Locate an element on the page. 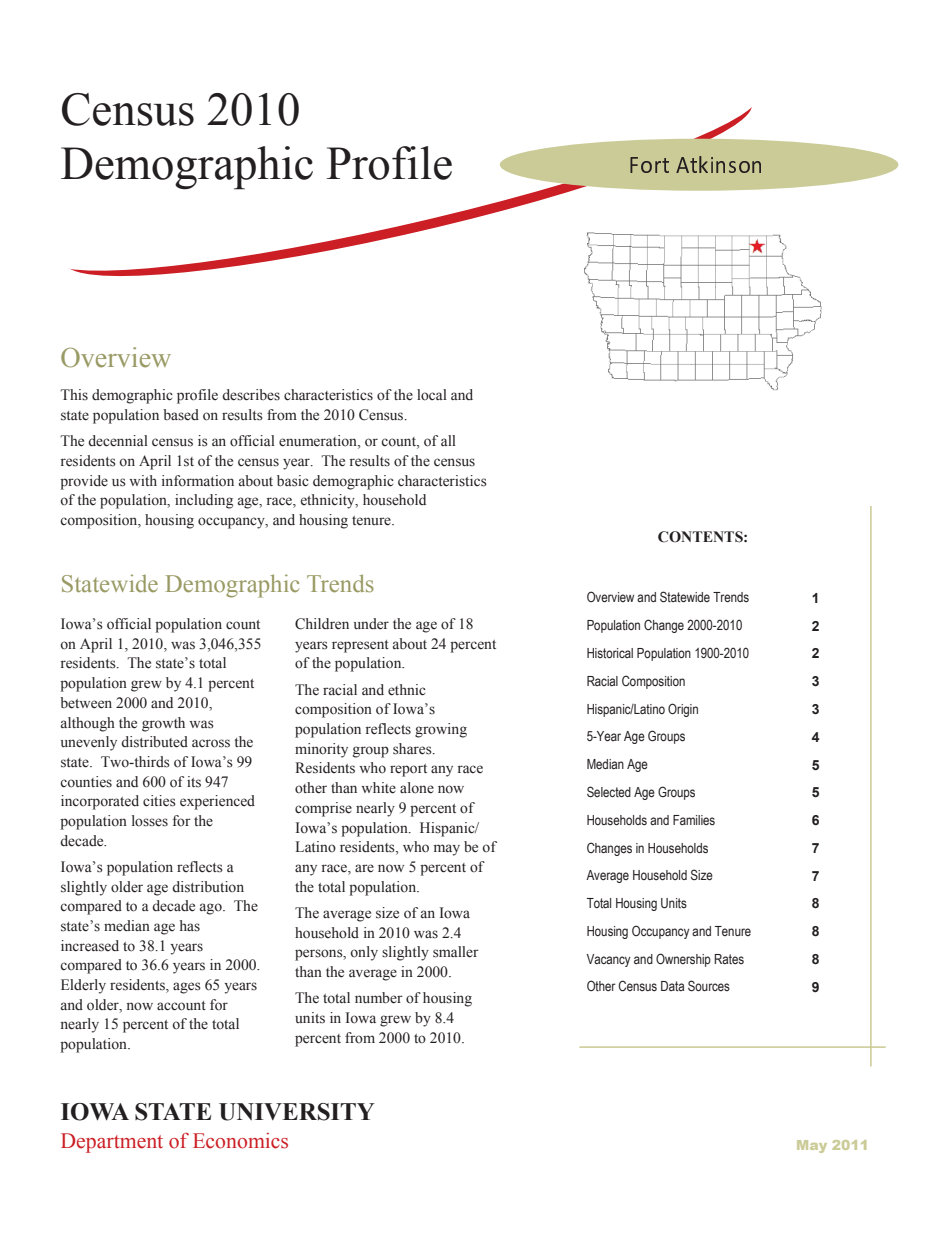 Image resolution: width=952 pixels, height=1233 pixels. distribution is located at coordinates (208, 887).
